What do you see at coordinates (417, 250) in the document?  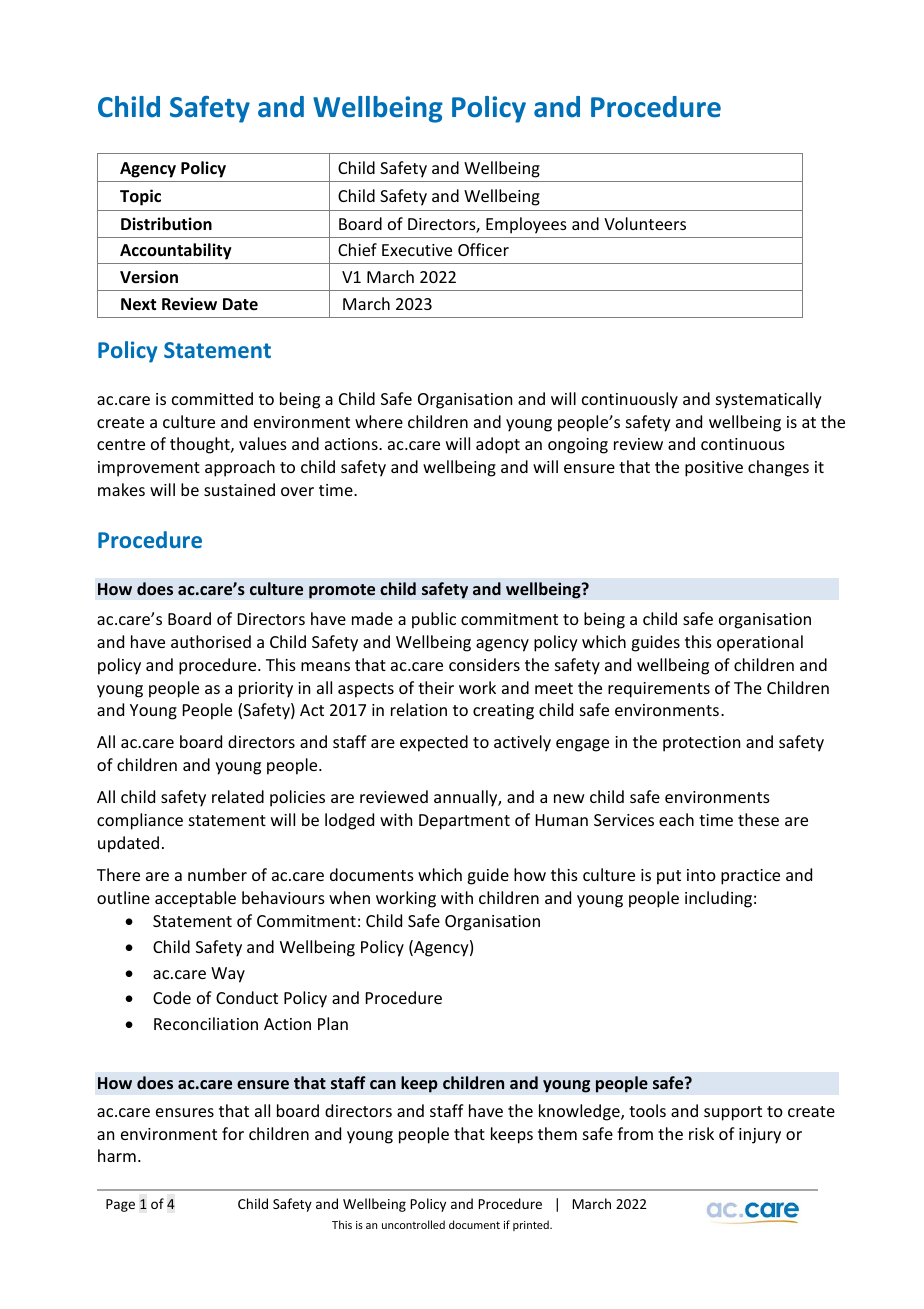 I see `Executive` at bounding box center [417, 250].
